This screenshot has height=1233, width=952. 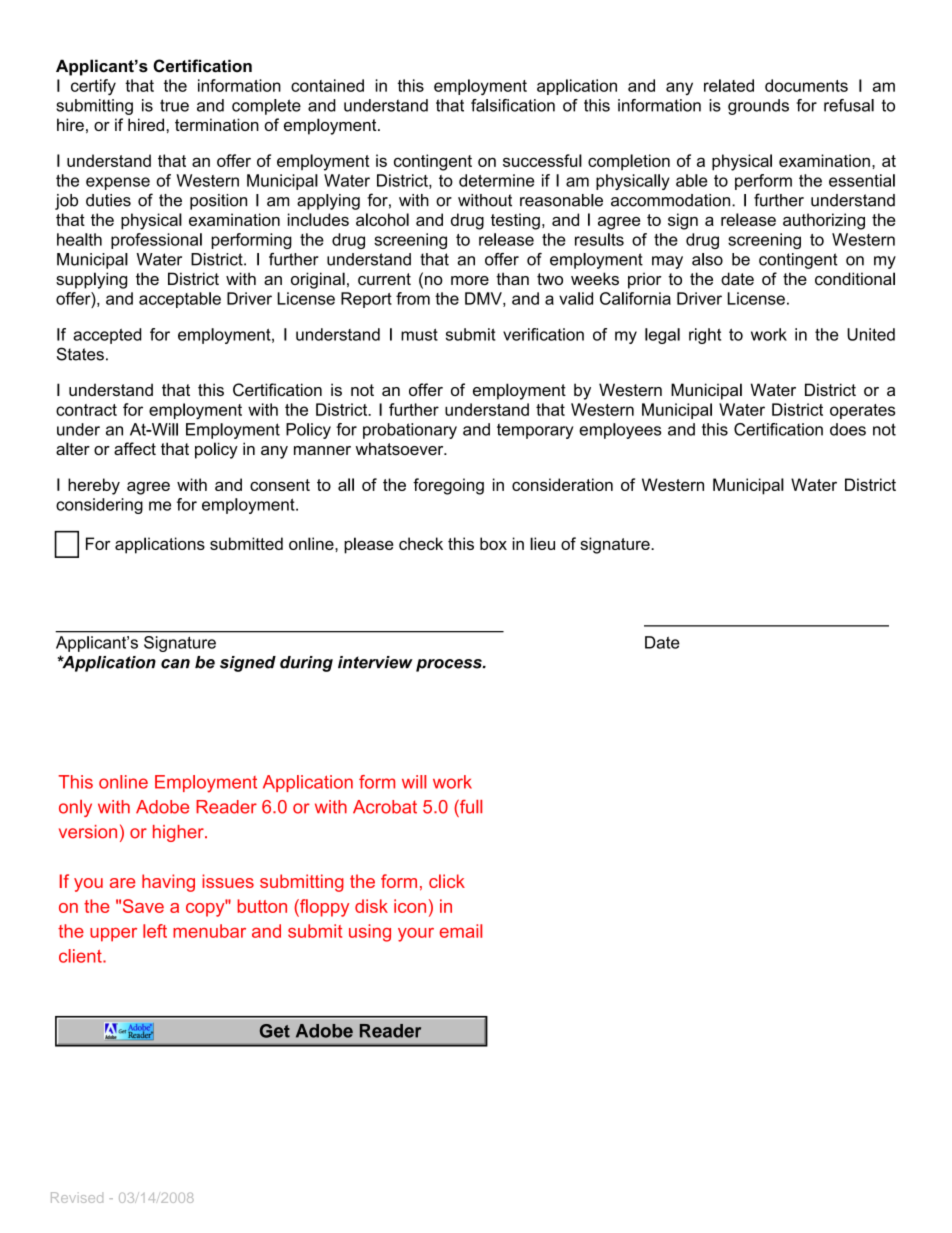 I want to click on affect, so click(x=135, y=448).
